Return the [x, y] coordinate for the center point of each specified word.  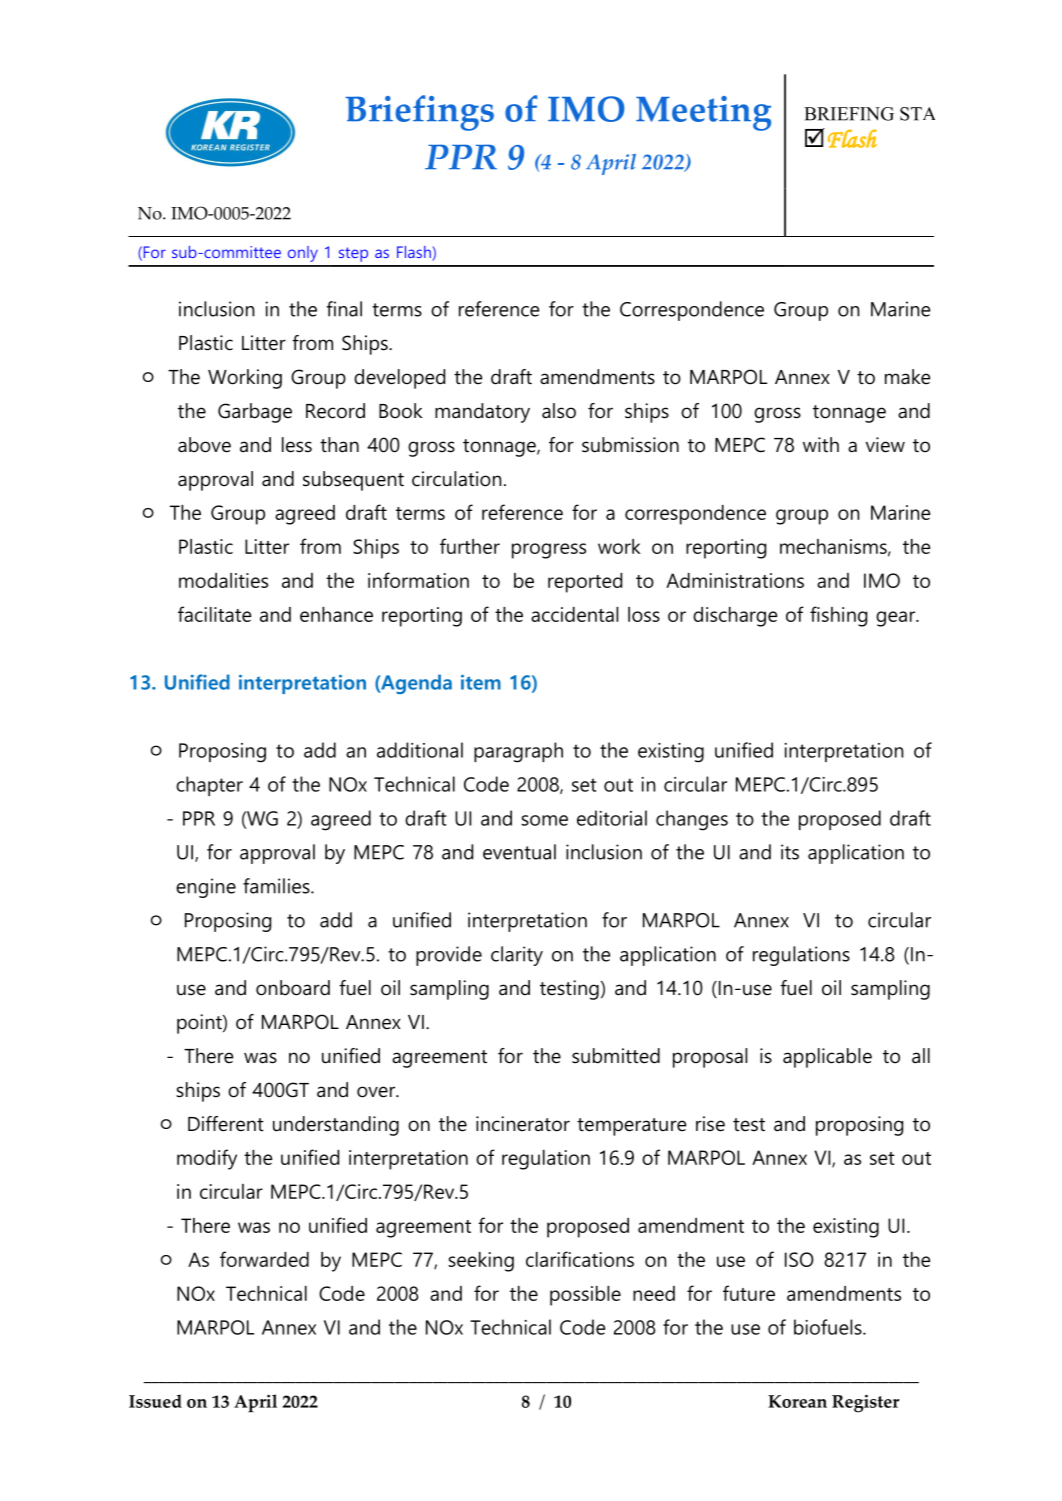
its [790, 852]
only [303, 254]
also [559, 411]
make [907, 377]
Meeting [703, 113]
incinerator [523, 1124]
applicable [827, 1058]
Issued [155, 1401]
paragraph [518, 752]
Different [226, 1124]
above [204, 445]
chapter [209, 786]
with [821, 444]
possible [585, 1296]
